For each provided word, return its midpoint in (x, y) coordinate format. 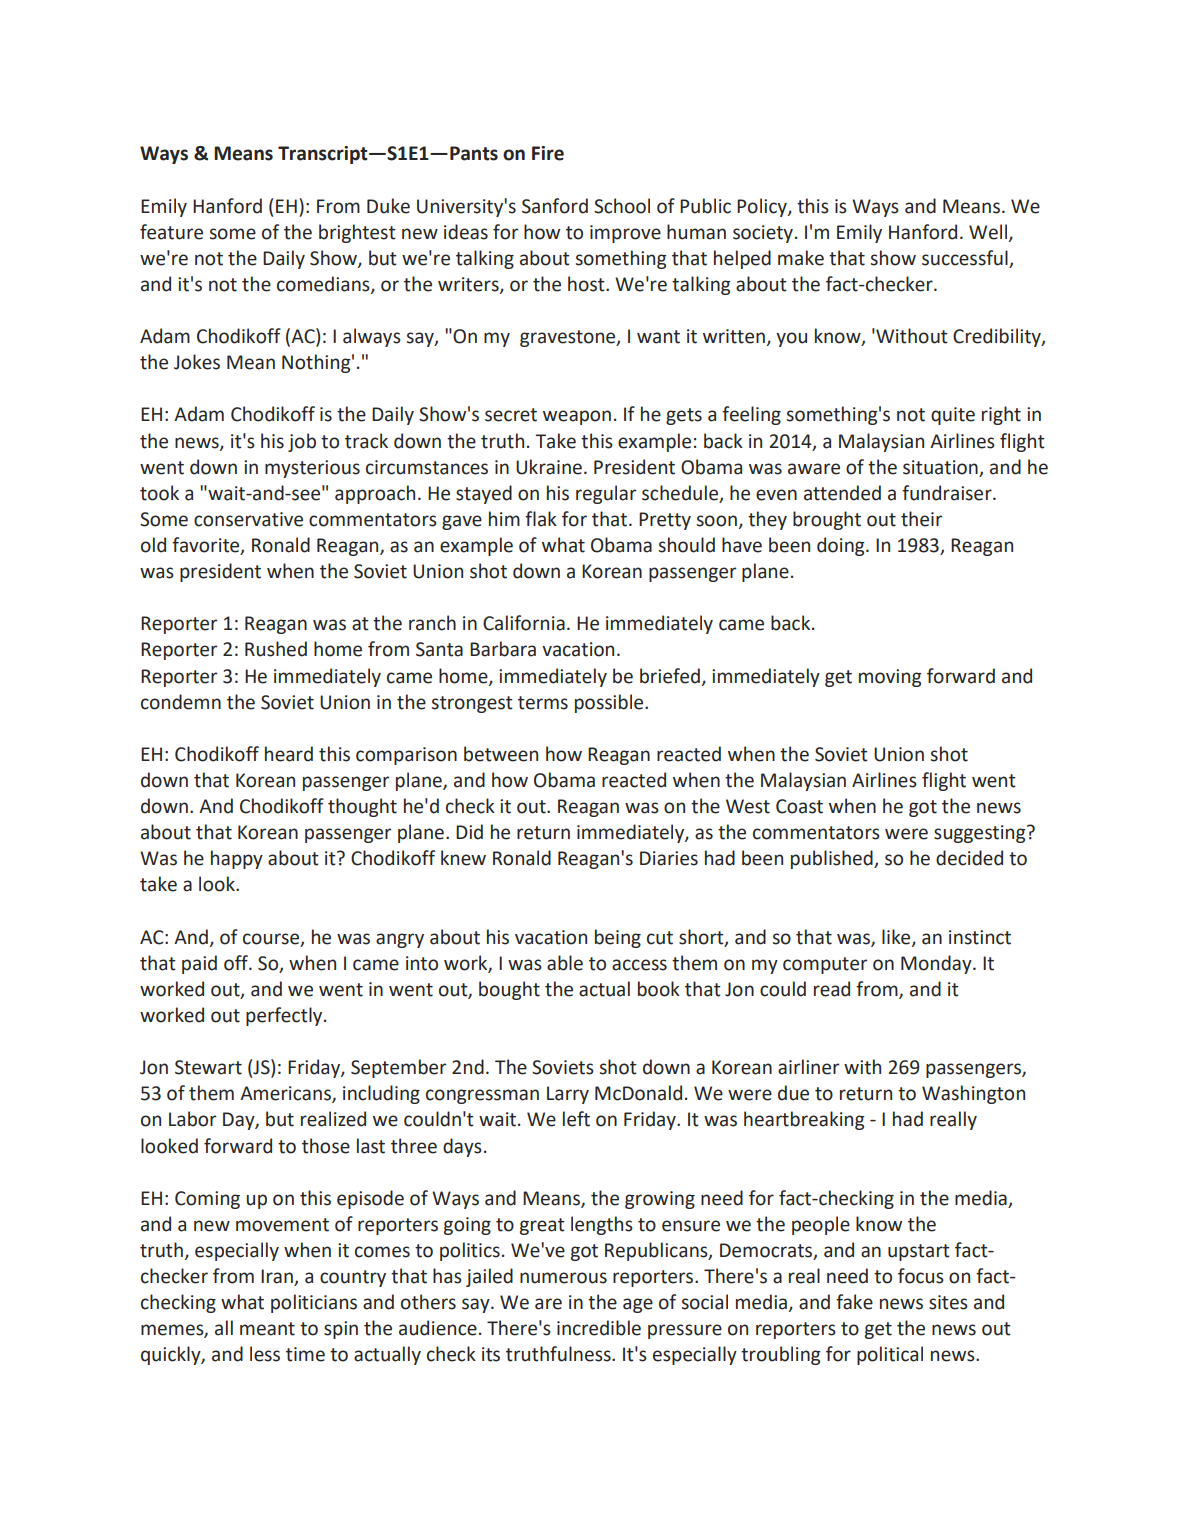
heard (289, 754)
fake (854, 1302)
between (501, 754)
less (265, 1354)
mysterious (312, 469)
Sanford (555, 206)
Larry (568, 1095)
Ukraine (549, 467)
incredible (599, 1328)
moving (890, 678)
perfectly (285, 1016)
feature (171, 232)
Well (989, 232)
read (832, 989)
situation (940, 467)
